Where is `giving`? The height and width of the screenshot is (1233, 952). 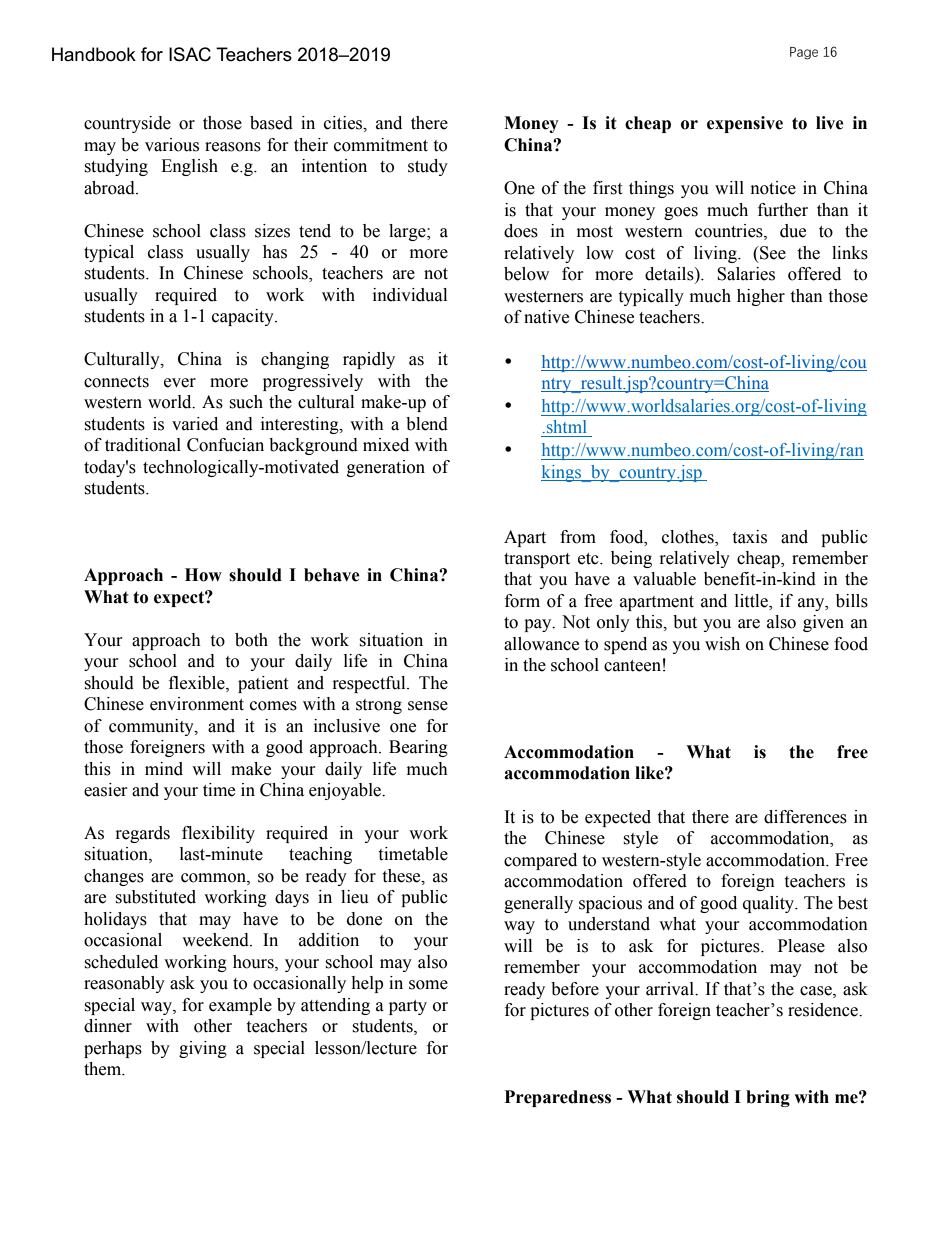
giving is located at coordinates (203, 1049).
